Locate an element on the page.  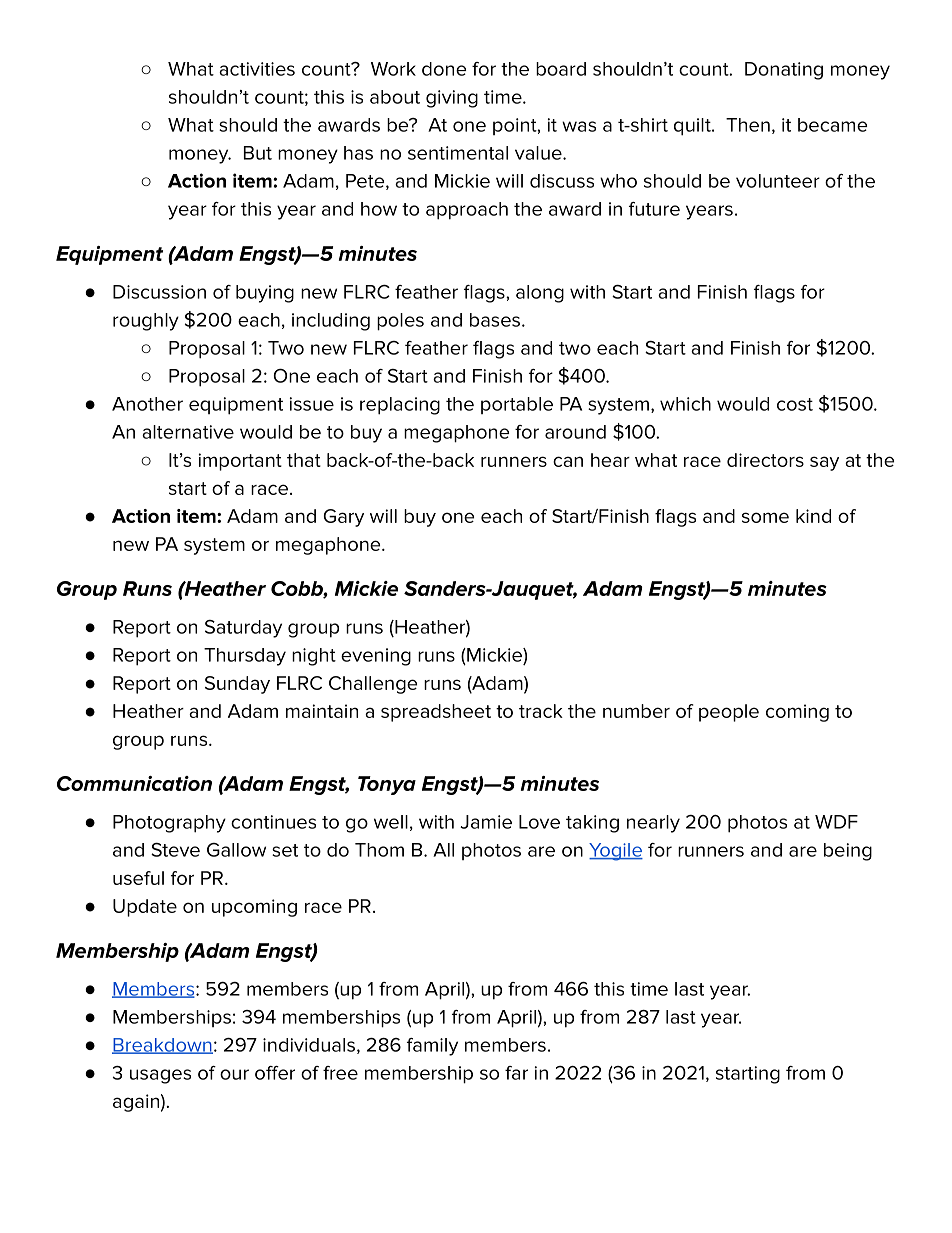
evening is located at coordinates (376, 657).
